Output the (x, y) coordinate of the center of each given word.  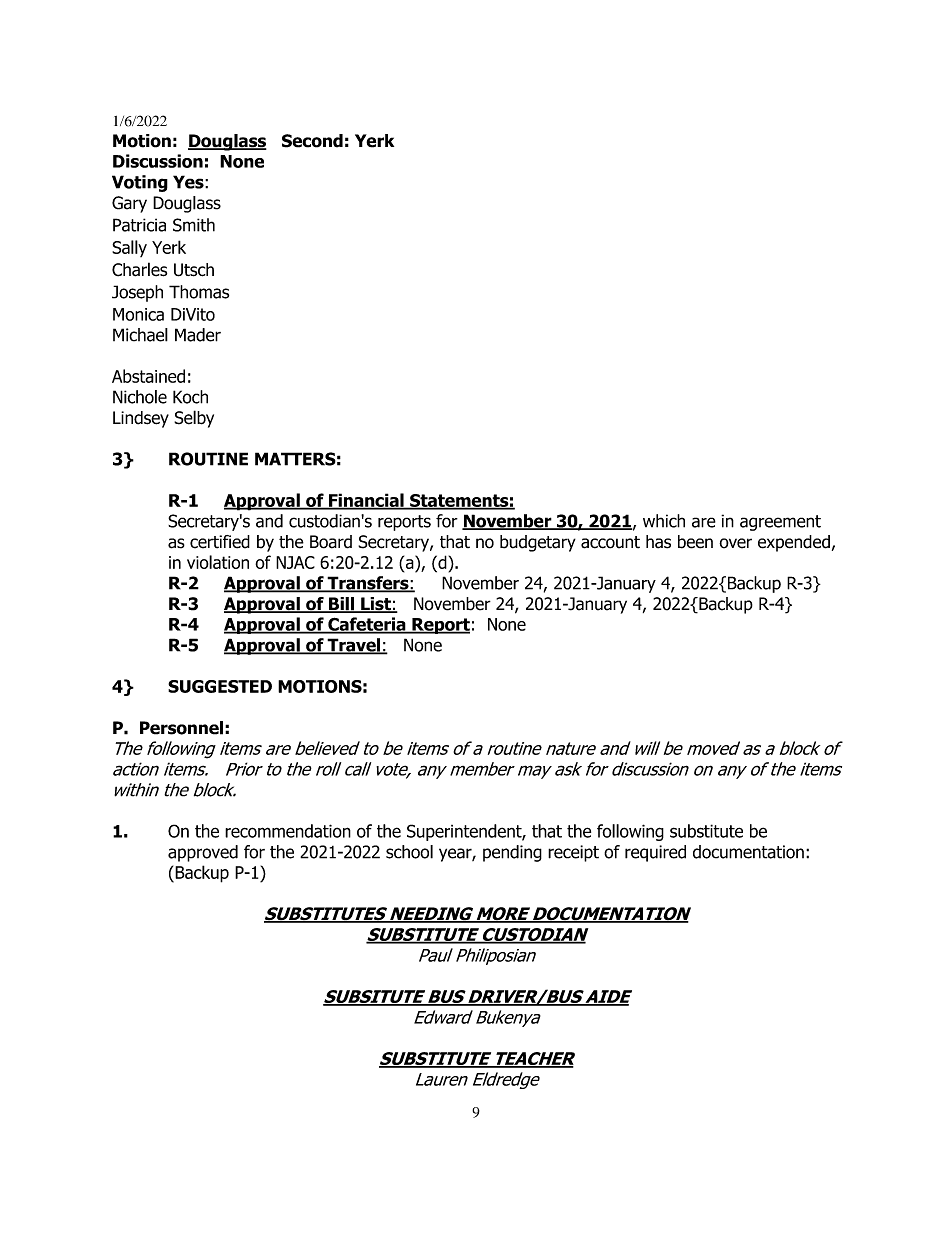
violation (218, 562)
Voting (140, 183)
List (376, 605)
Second (312, 141)
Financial (366, 501)
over (735, 543)
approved (203, 853)
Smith (194, 225)
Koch (190, 397)
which (664, 521)
